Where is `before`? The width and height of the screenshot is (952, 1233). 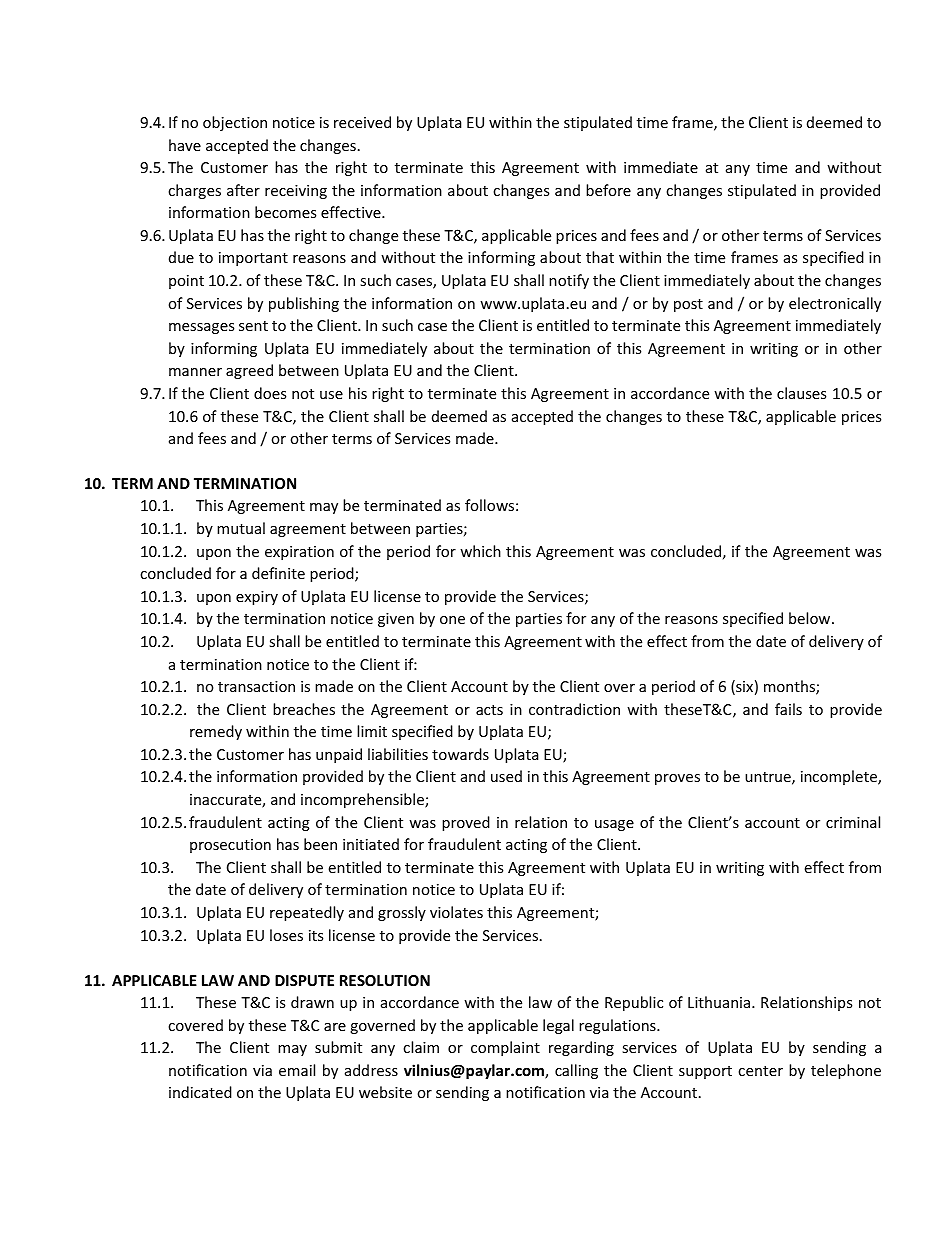 before is located at coordinates (608, 190).
